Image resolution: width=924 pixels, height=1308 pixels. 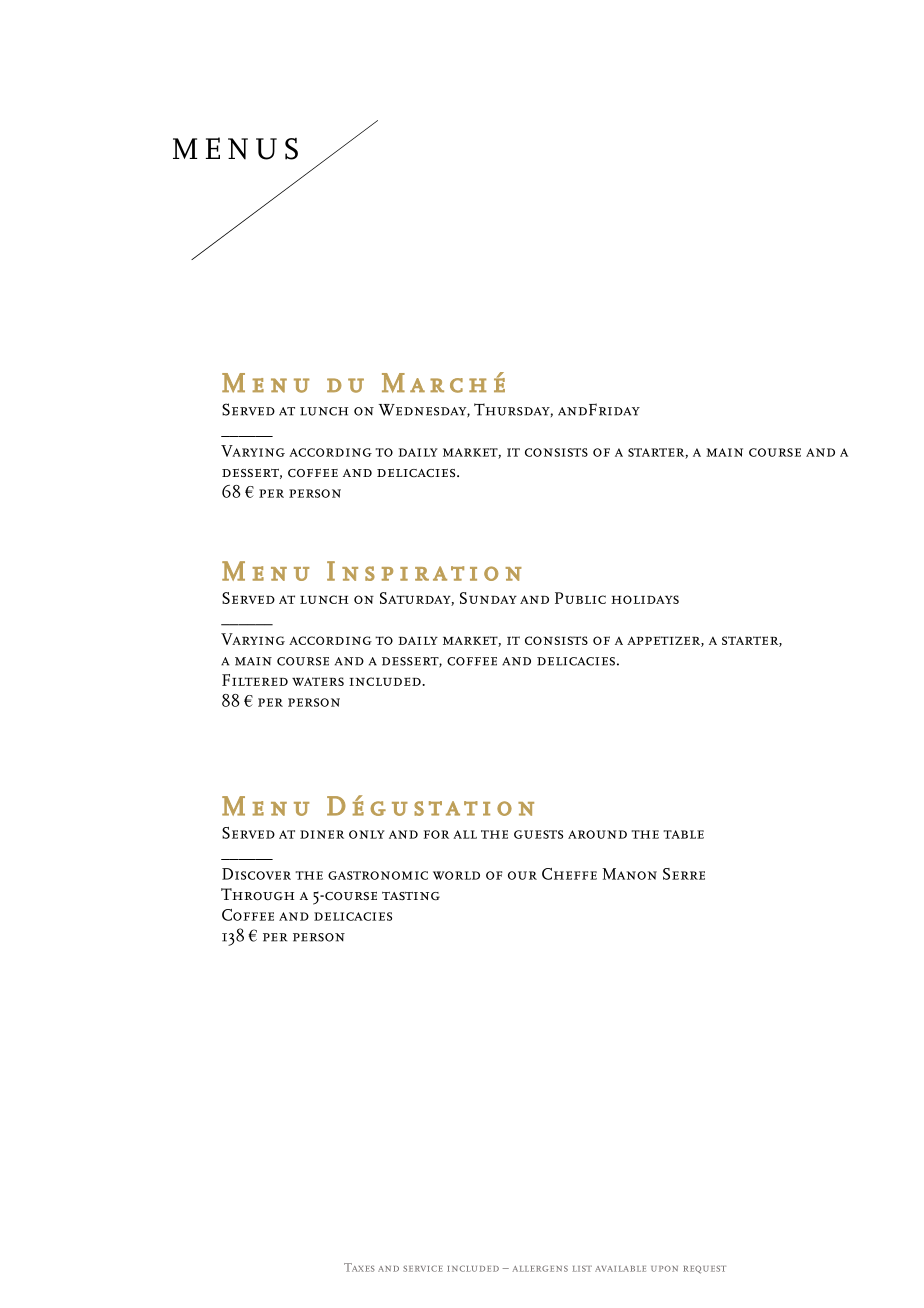 What do you see at coordinates (683, 834) in the screenshot?
I see `table` at bounding box center [683, 834].
